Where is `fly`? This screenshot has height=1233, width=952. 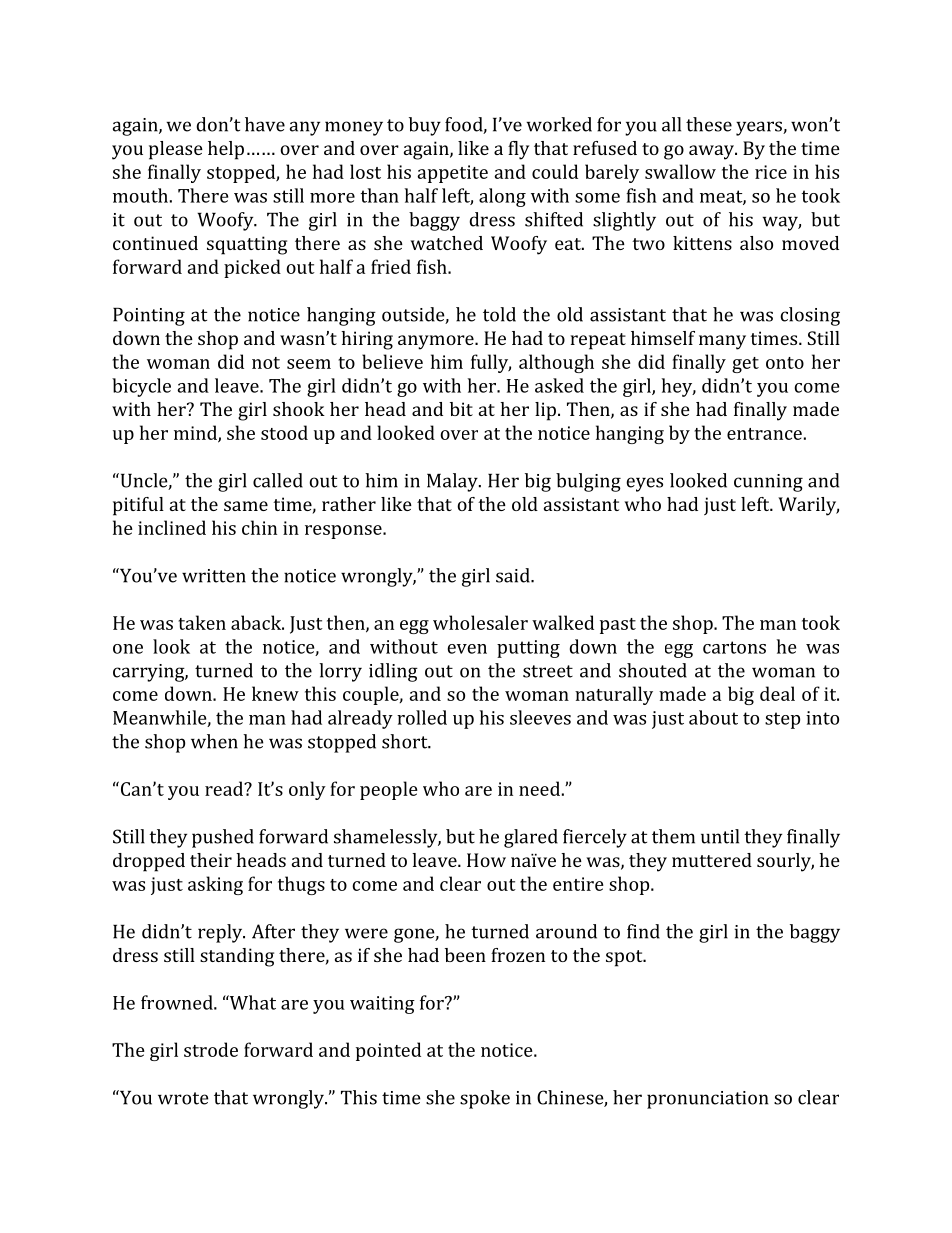 fly is located at coordinates (518, 150).
